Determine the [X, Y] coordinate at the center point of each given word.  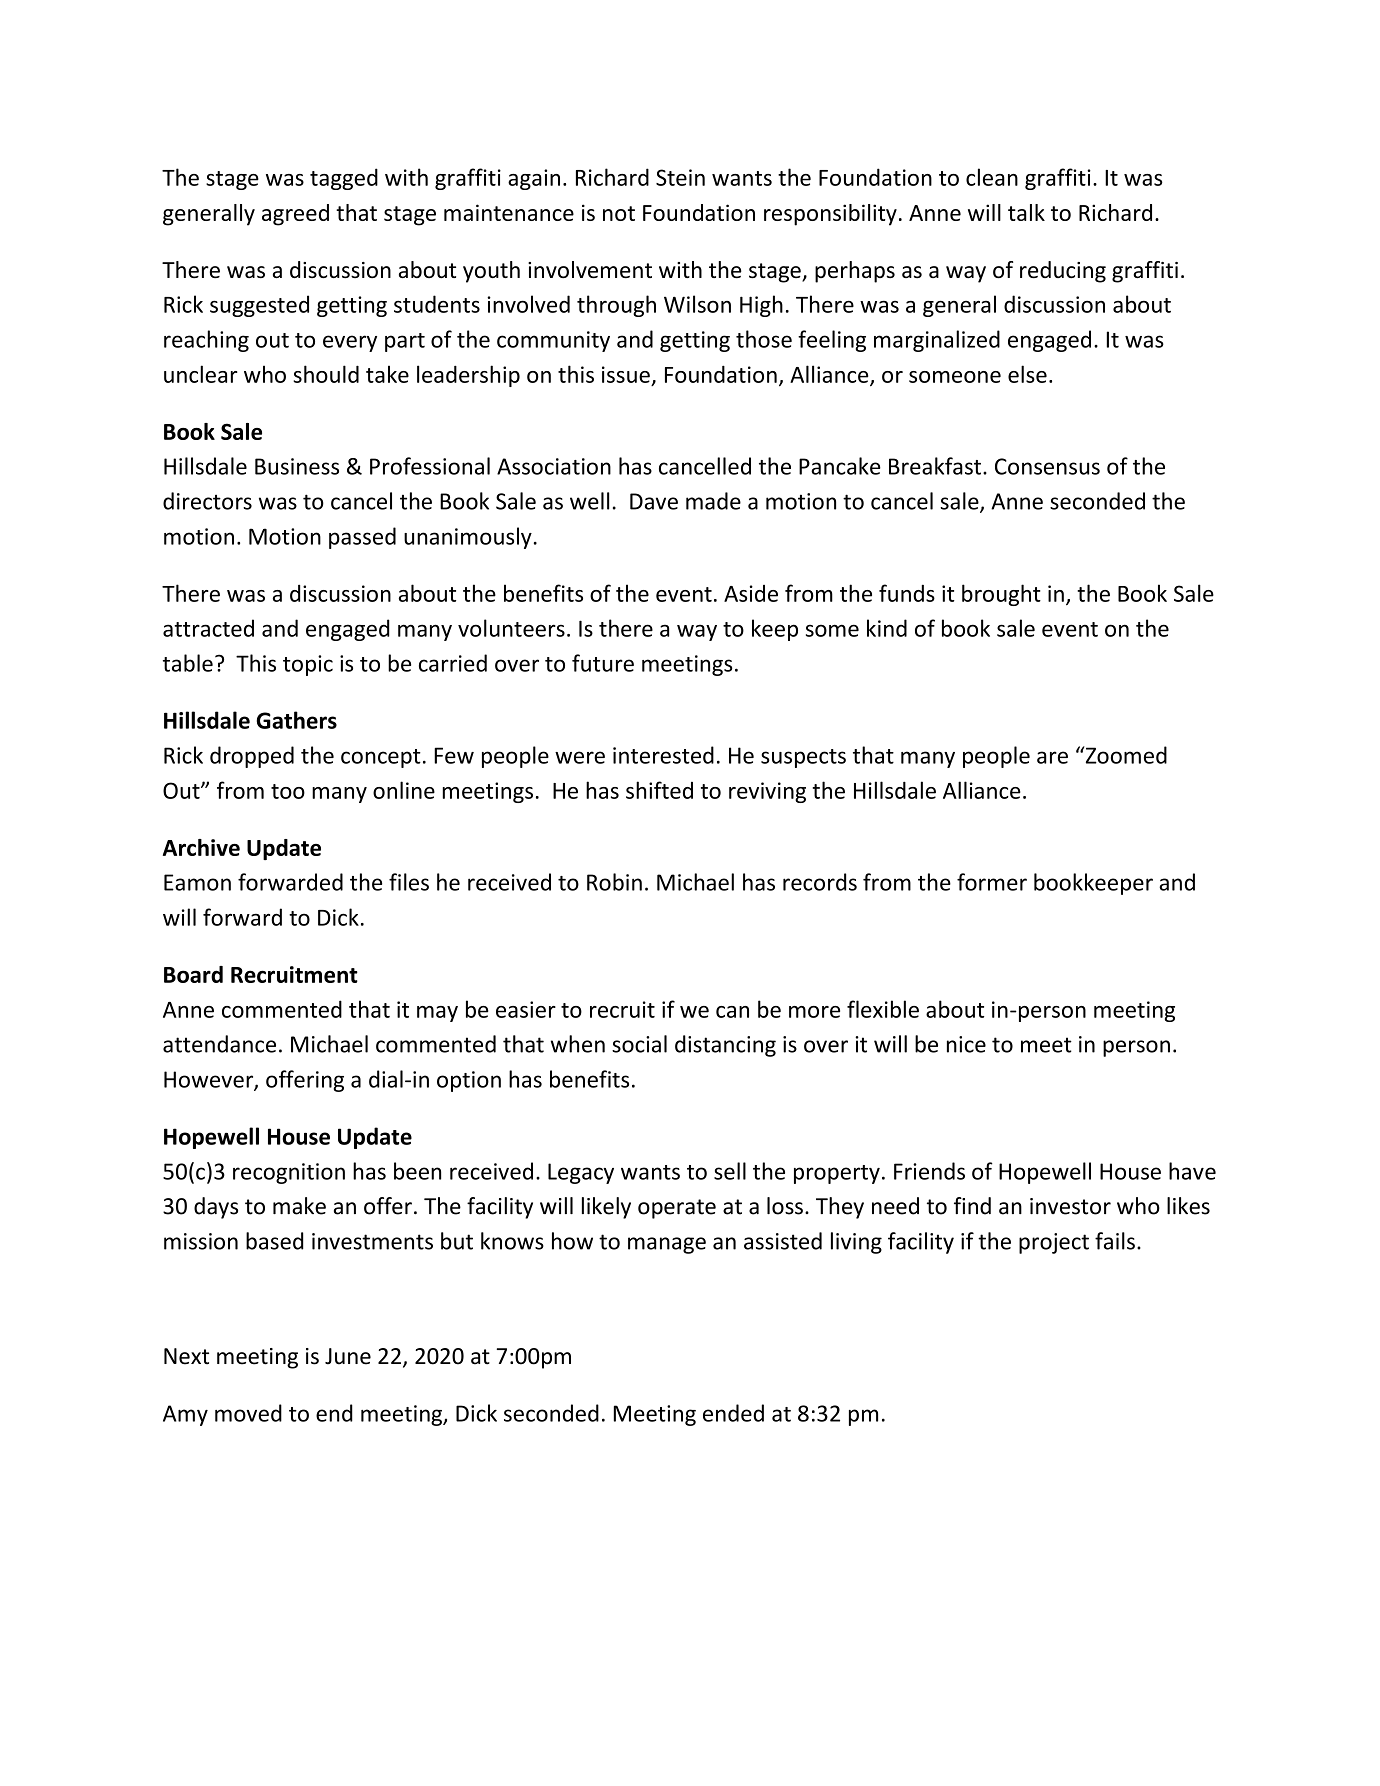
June [348, 1356]
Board [193, 974]
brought [1001, 595]
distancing [725, 1046]
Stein [680, 177]
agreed [295, 215]
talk [1026, 212]
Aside [751, 593]
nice [966, 1044]
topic [308, 665]
